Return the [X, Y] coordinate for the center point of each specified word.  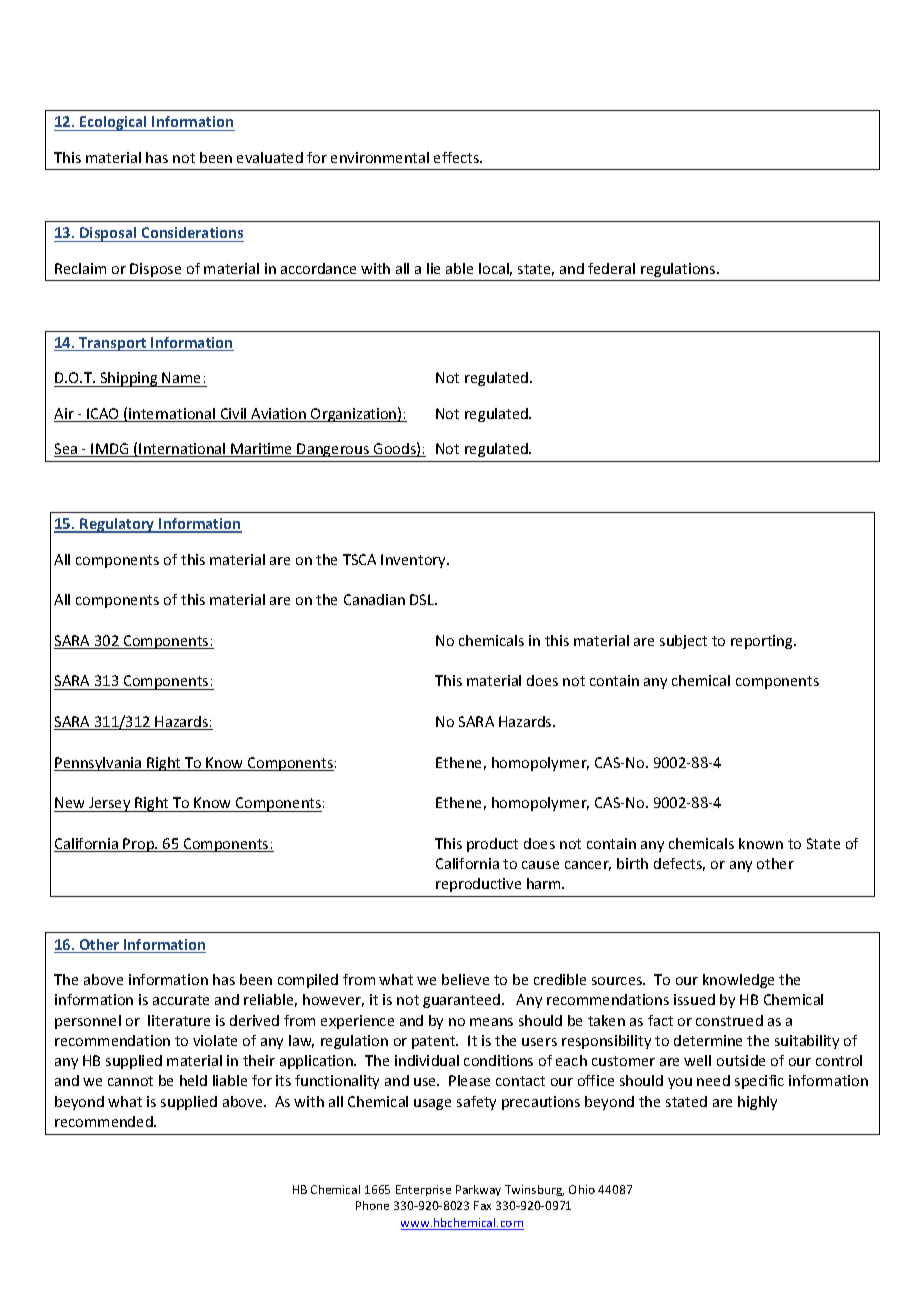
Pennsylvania [99, 764]
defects [679, 864]
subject [683, 642]
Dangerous [334, 450]
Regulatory [117, 525]
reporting [763, 642]
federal [611, 268]
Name [181, 377]
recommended [105, 1121]
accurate [181, 1000]
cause [540, 865]
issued [694, 999]
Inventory [414, 561]
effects [458, 157]
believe [465, 979]
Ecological [113, 123]
